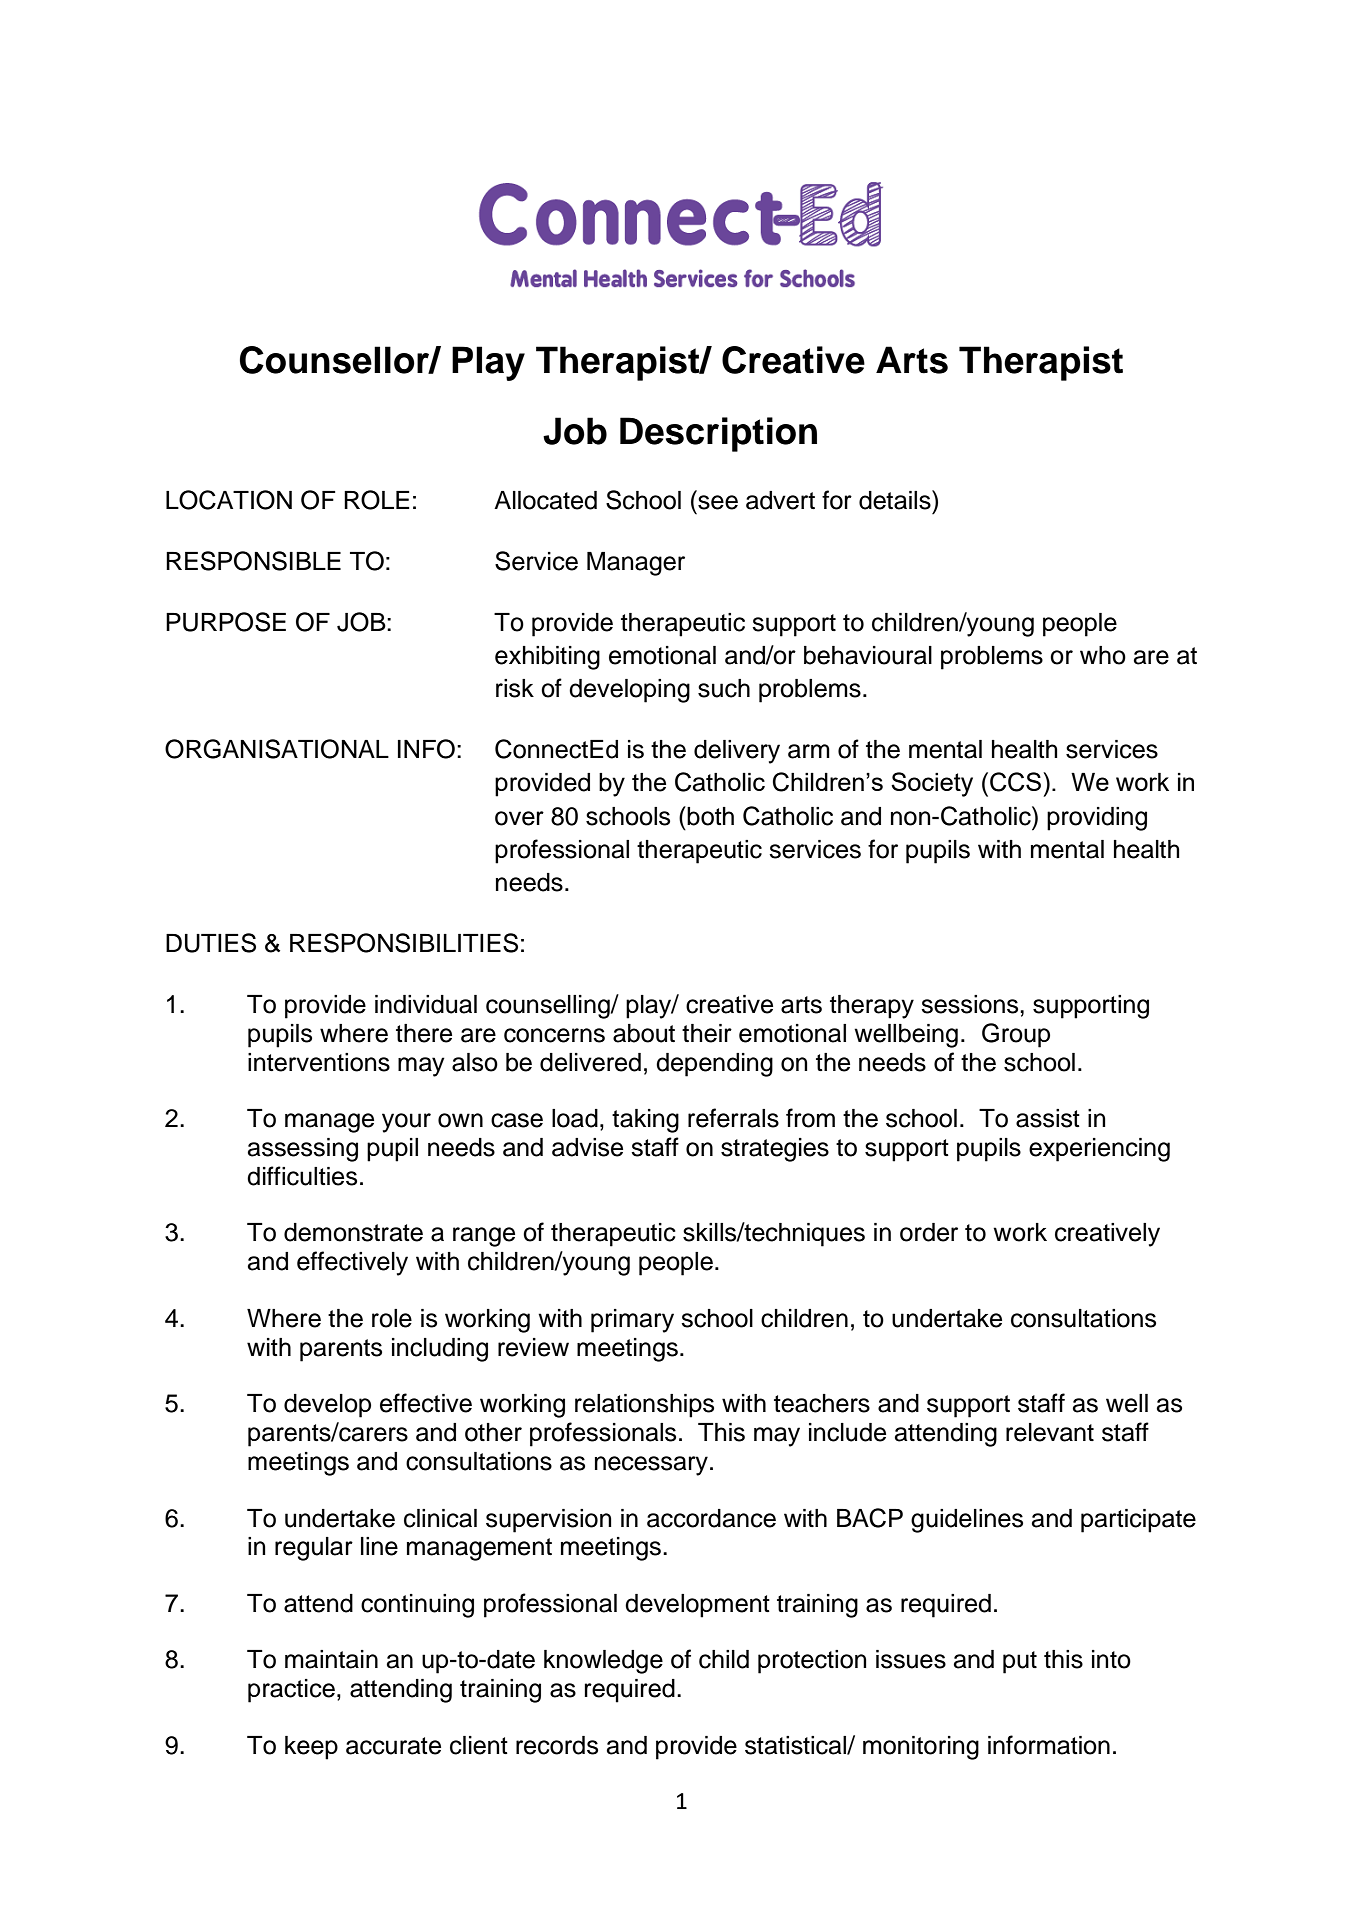  What do you see at coordinates (896, 500) in the document?
I see `details` at bounding box center [896, 500].
